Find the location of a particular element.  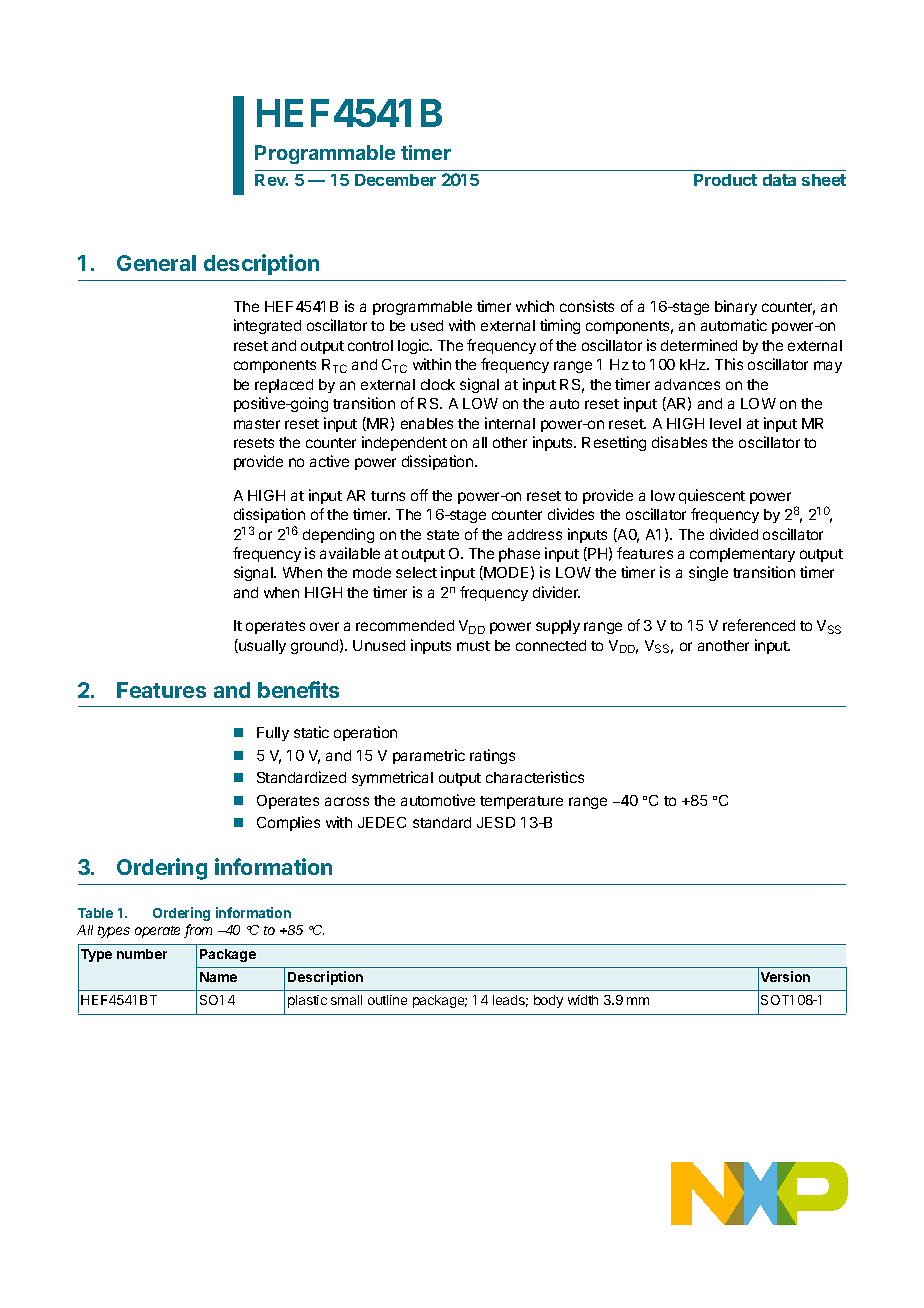

December is located at coordinates (395, 180).
